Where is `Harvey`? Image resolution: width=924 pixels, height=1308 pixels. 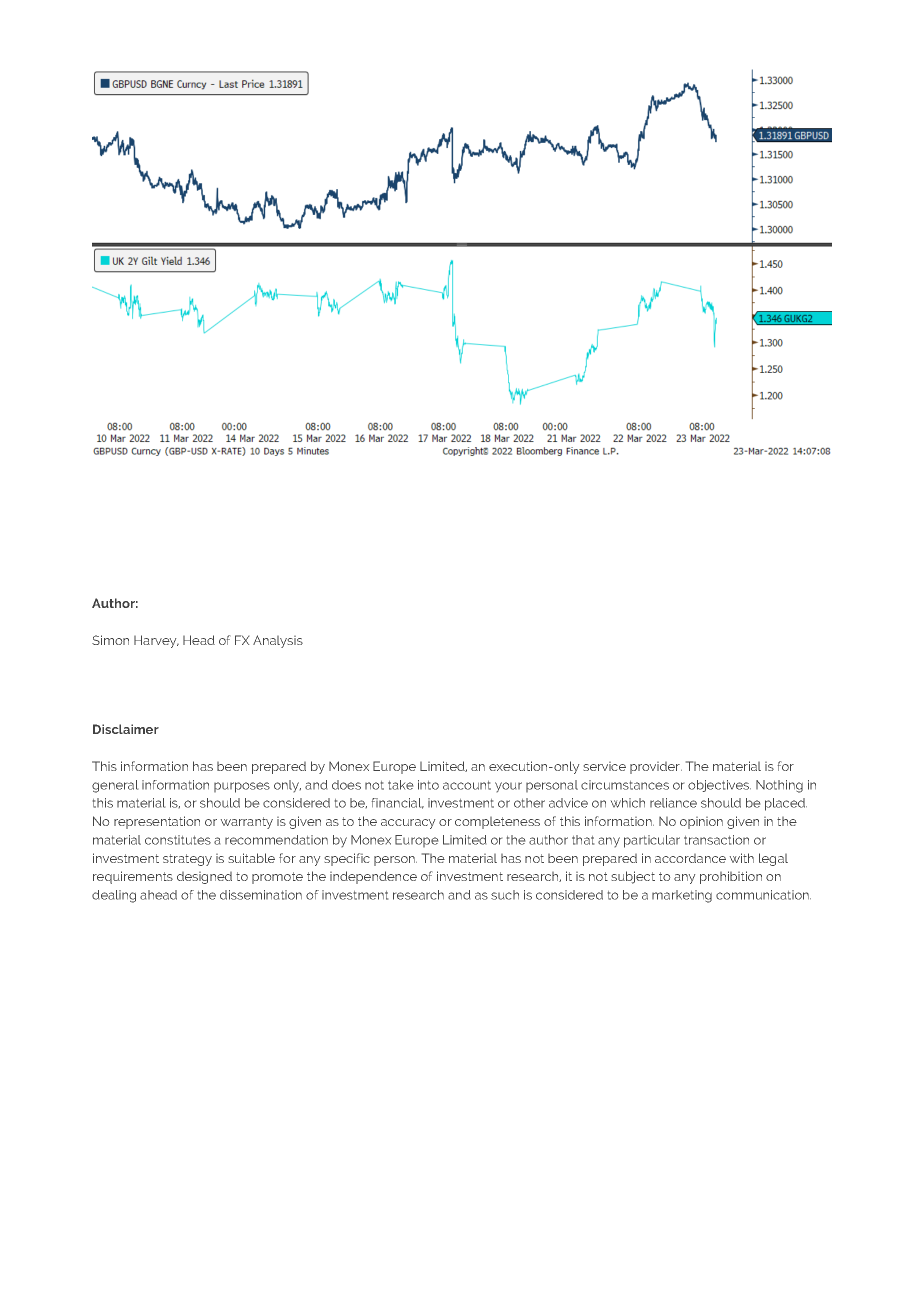
Harvey is located at coordinates (156, 641).
